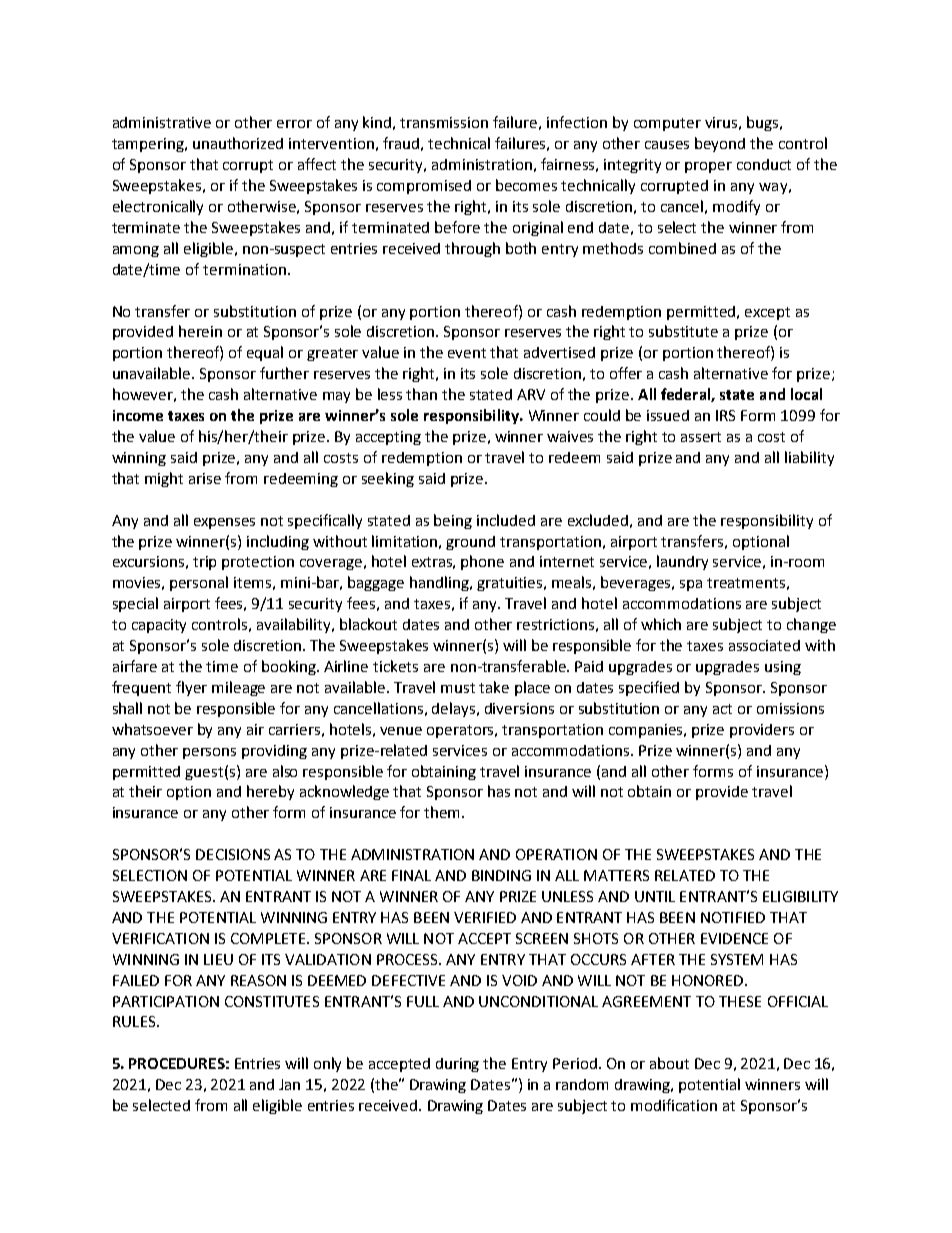  I want to click on them, so click(443, 812).
